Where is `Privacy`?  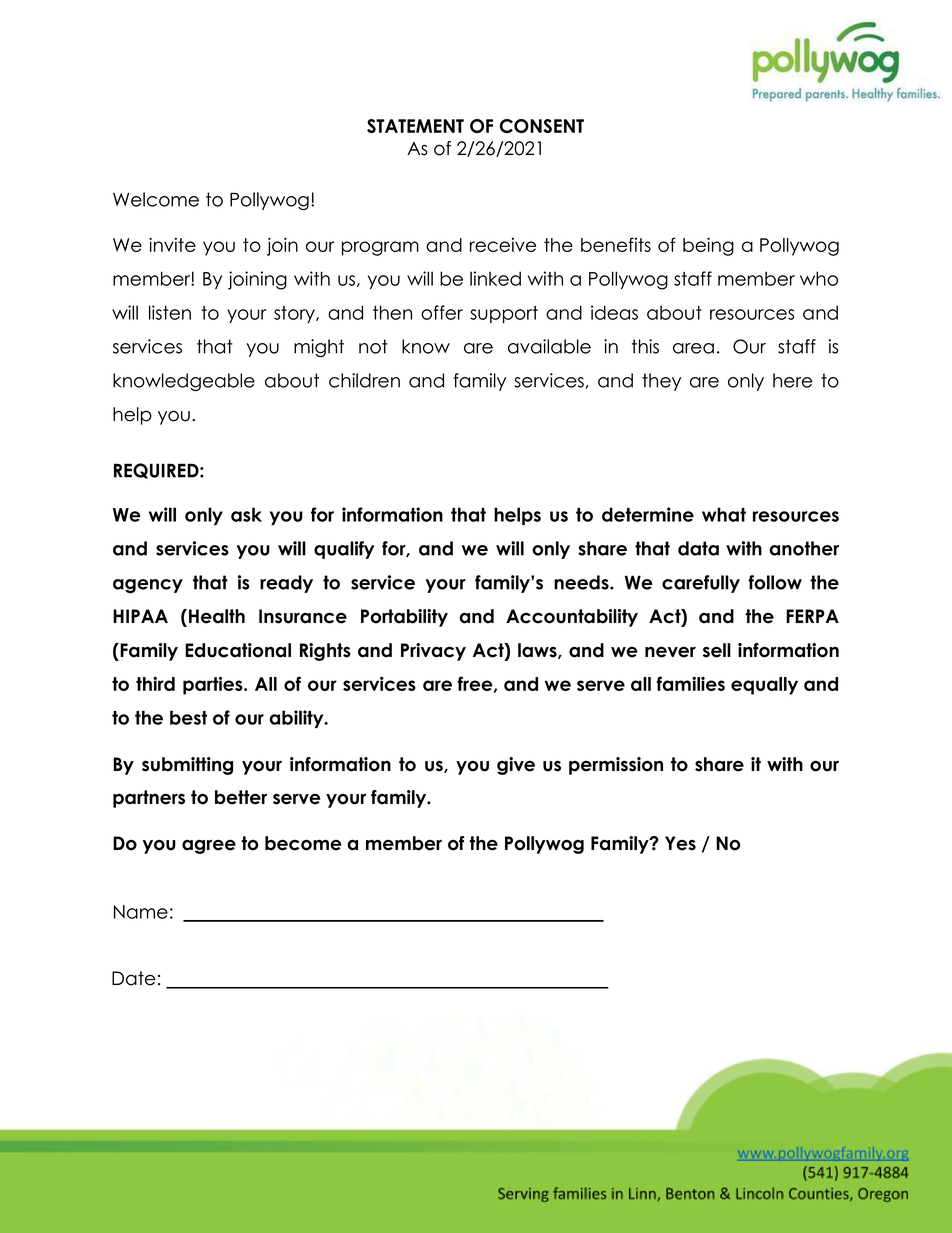 Privacy is located at coordinates (433, 652).
